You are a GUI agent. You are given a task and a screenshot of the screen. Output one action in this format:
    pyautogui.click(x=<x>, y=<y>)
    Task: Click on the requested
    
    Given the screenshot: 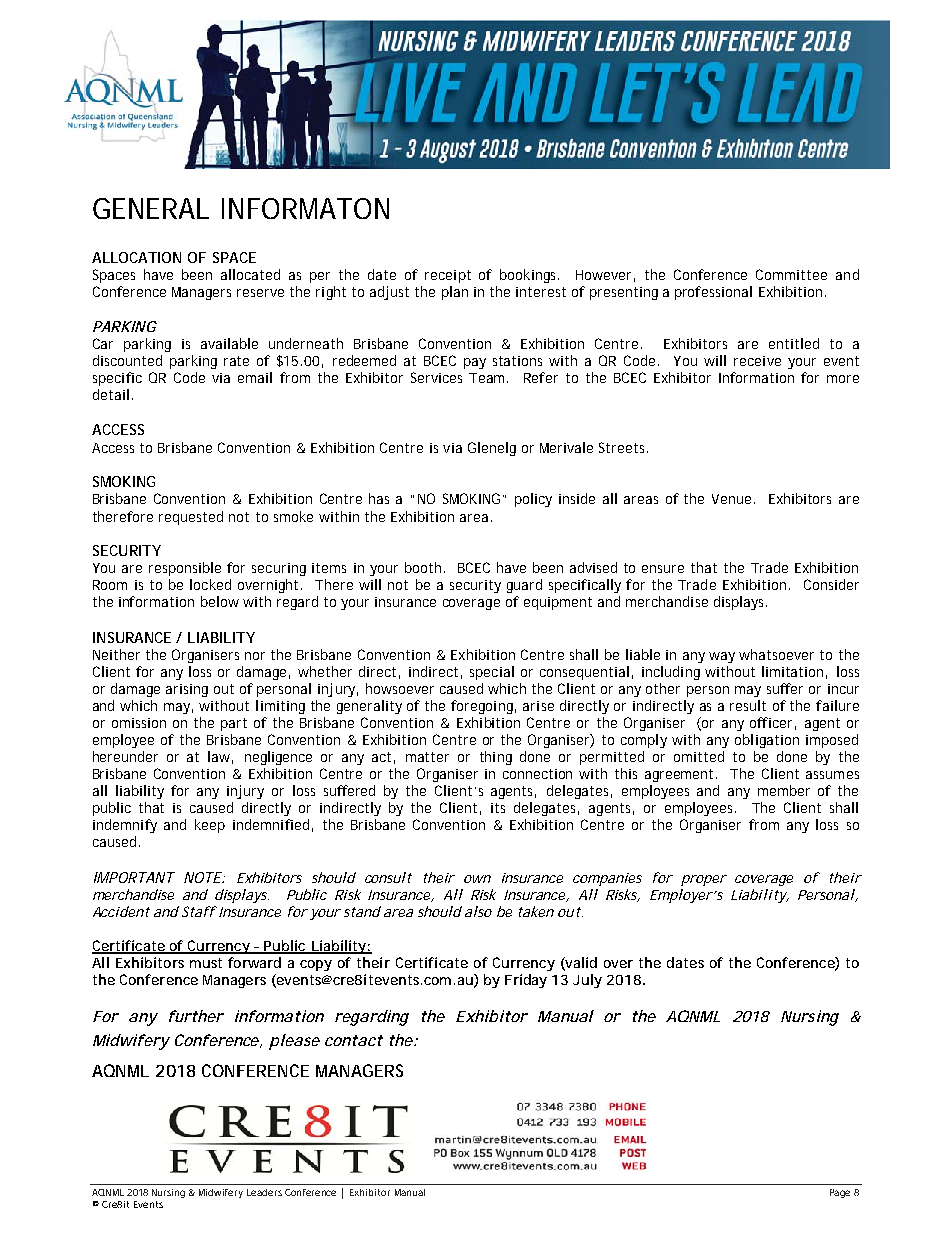 What is the action you would take?
    pyautogui.click(x=191, y=518)
